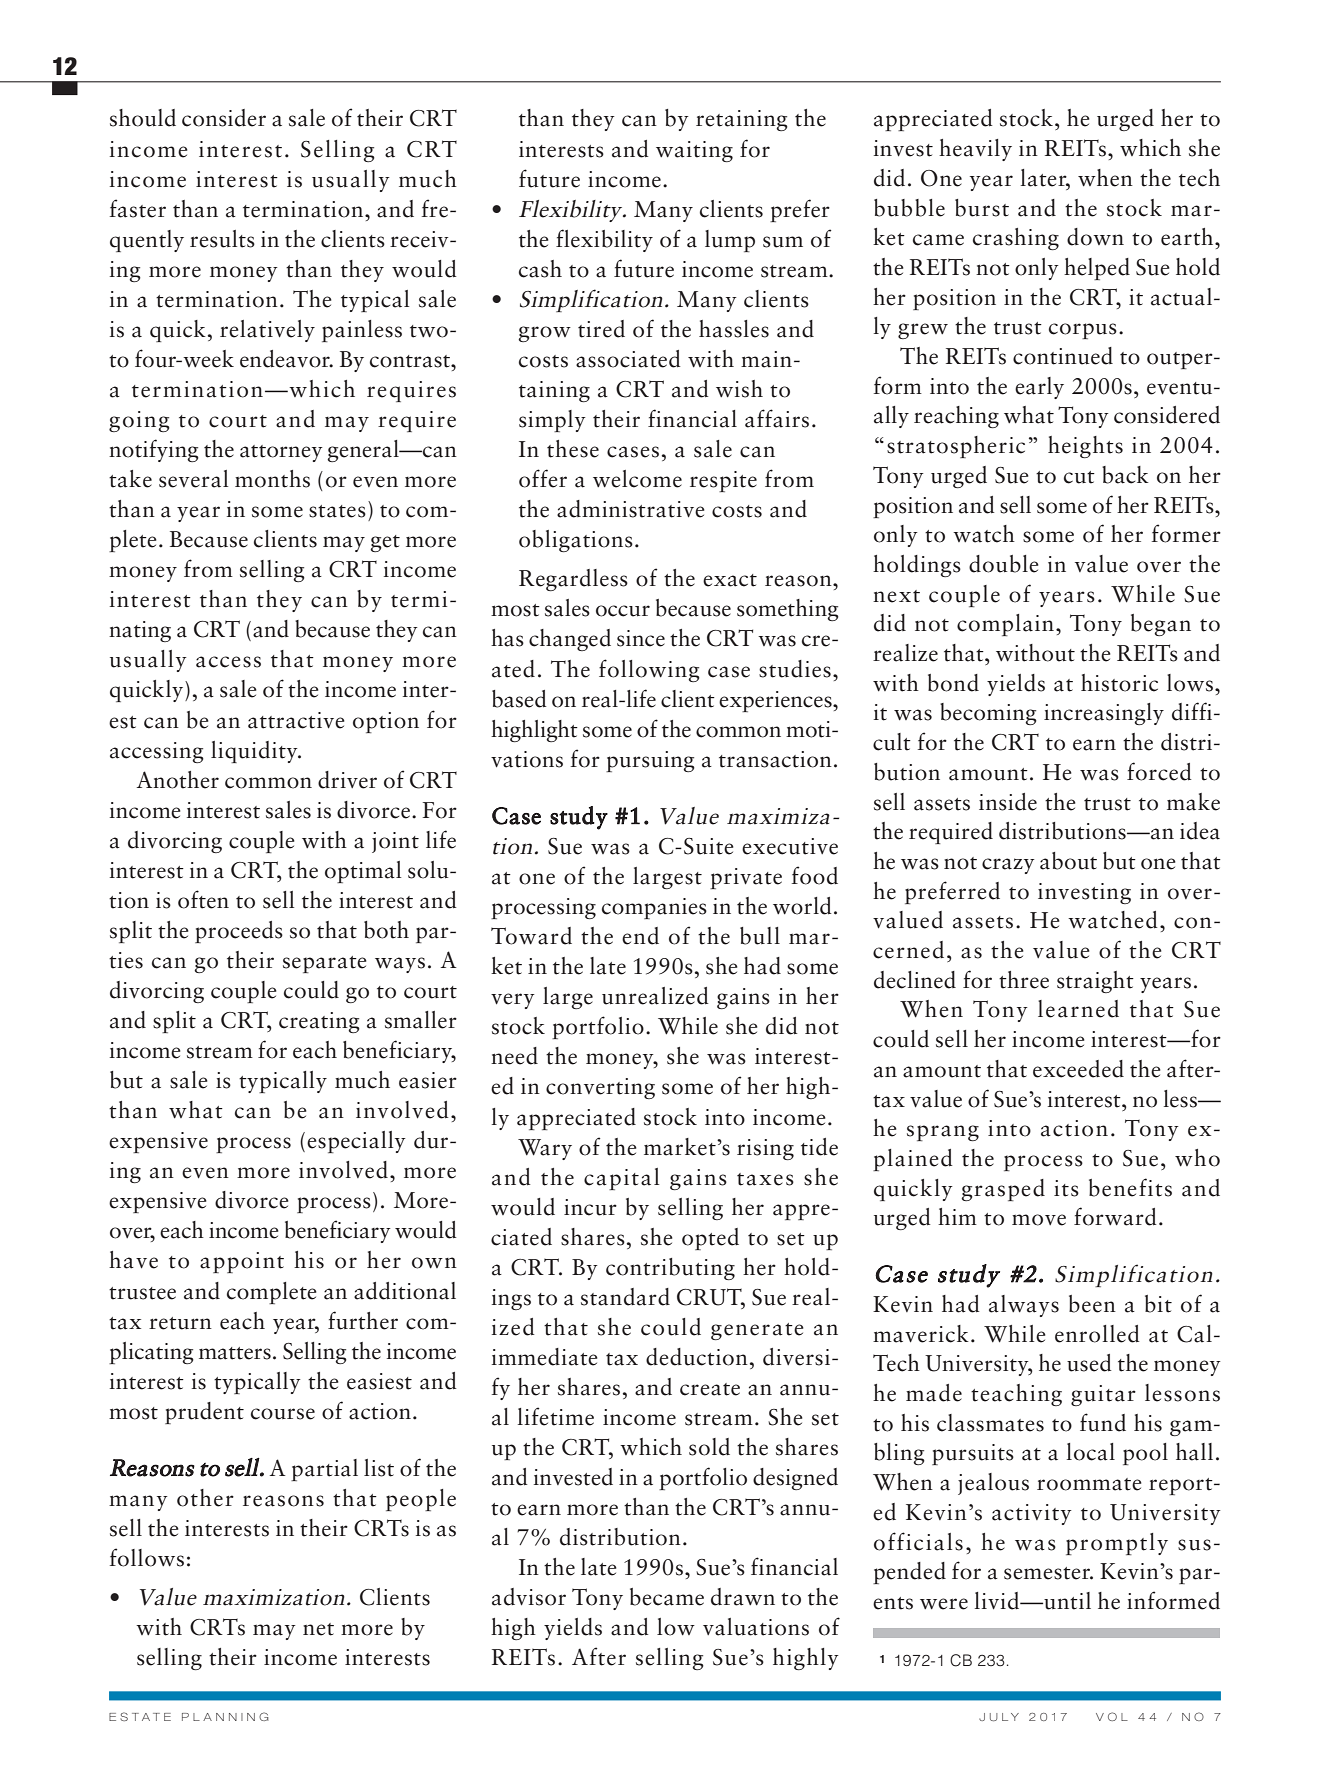  I want to click on often, so click(203, 899).
